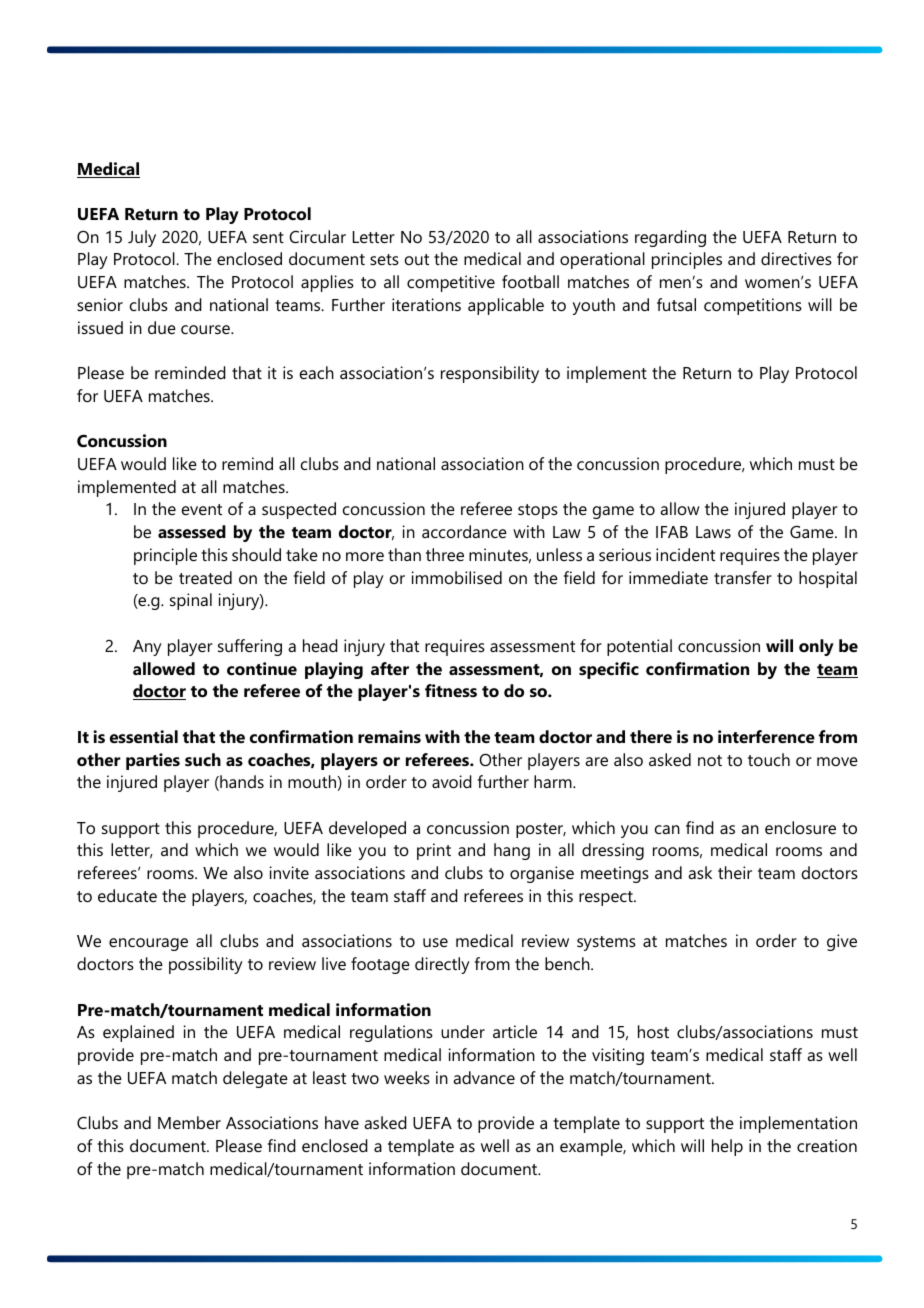 The image size is (924, 1308). Describe the element at coordinates (189, 1122) in the screenshot. I see `Member` at that location.
